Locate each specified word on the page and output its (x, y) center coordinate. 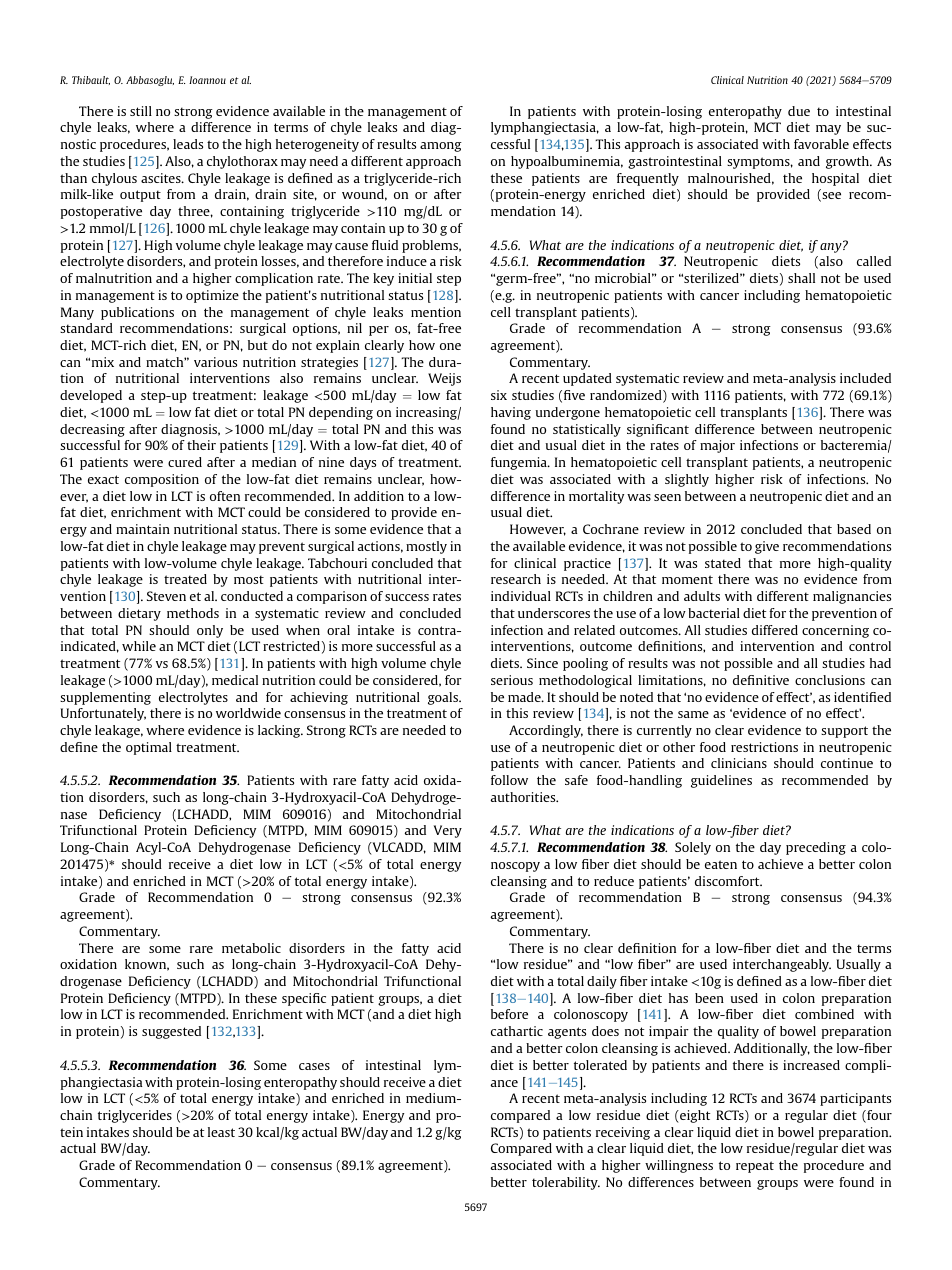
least (221, 1132)
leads (188, 144)
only (210, 631)
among (441, 147)
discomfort (728, 881)
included (865, 378)
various (215, 362)
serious (512, 680)
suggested (171, 1032)
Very (448, 831)
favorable (821, 144)
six (499, 395)
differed (775, 630)
